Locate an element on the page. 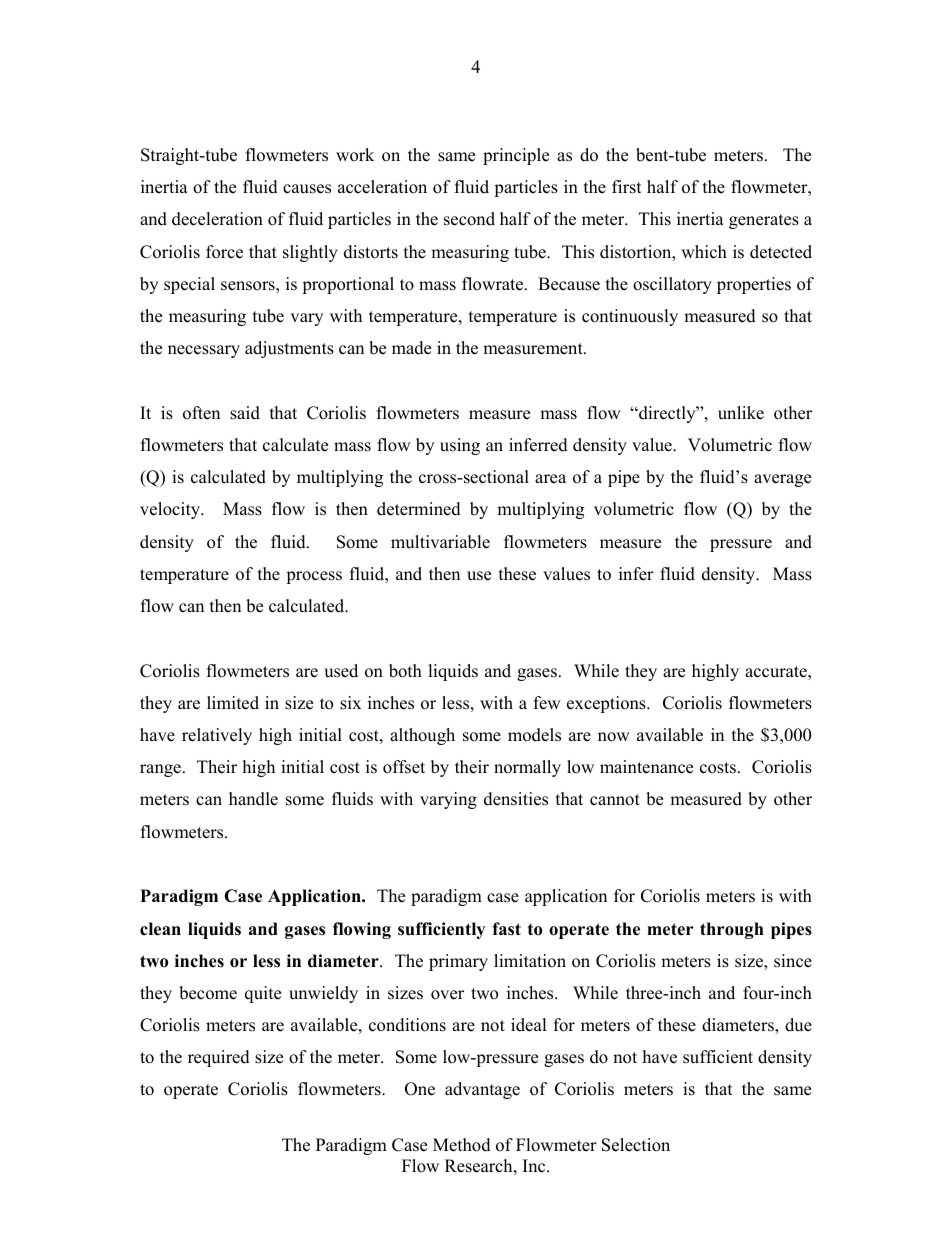 The width and height of the image is (952, 1233). second is located at coordinates (469, 219).
